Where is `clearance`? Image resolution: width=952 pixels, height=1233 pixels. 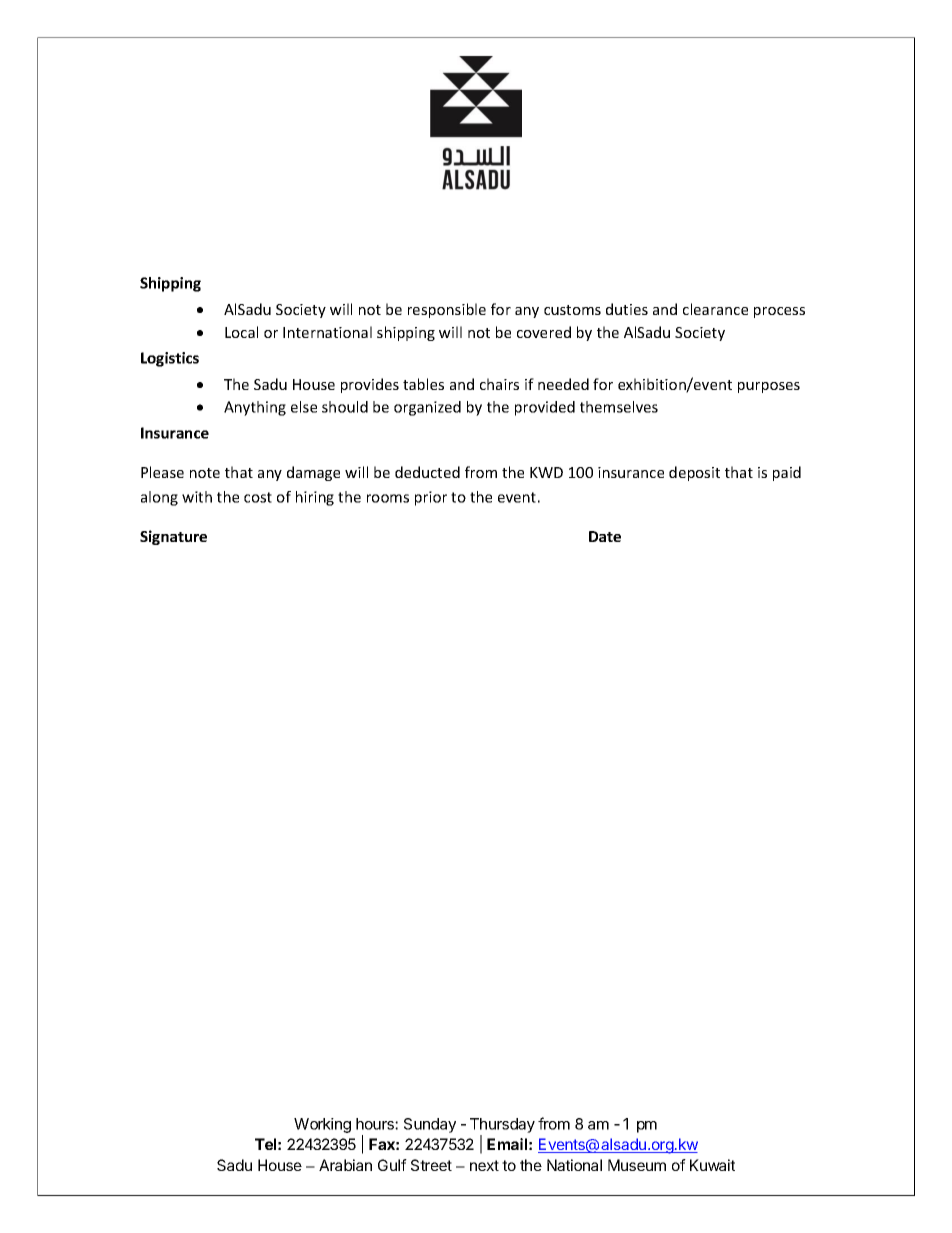 clearance is located at coordinates (715, 309).
